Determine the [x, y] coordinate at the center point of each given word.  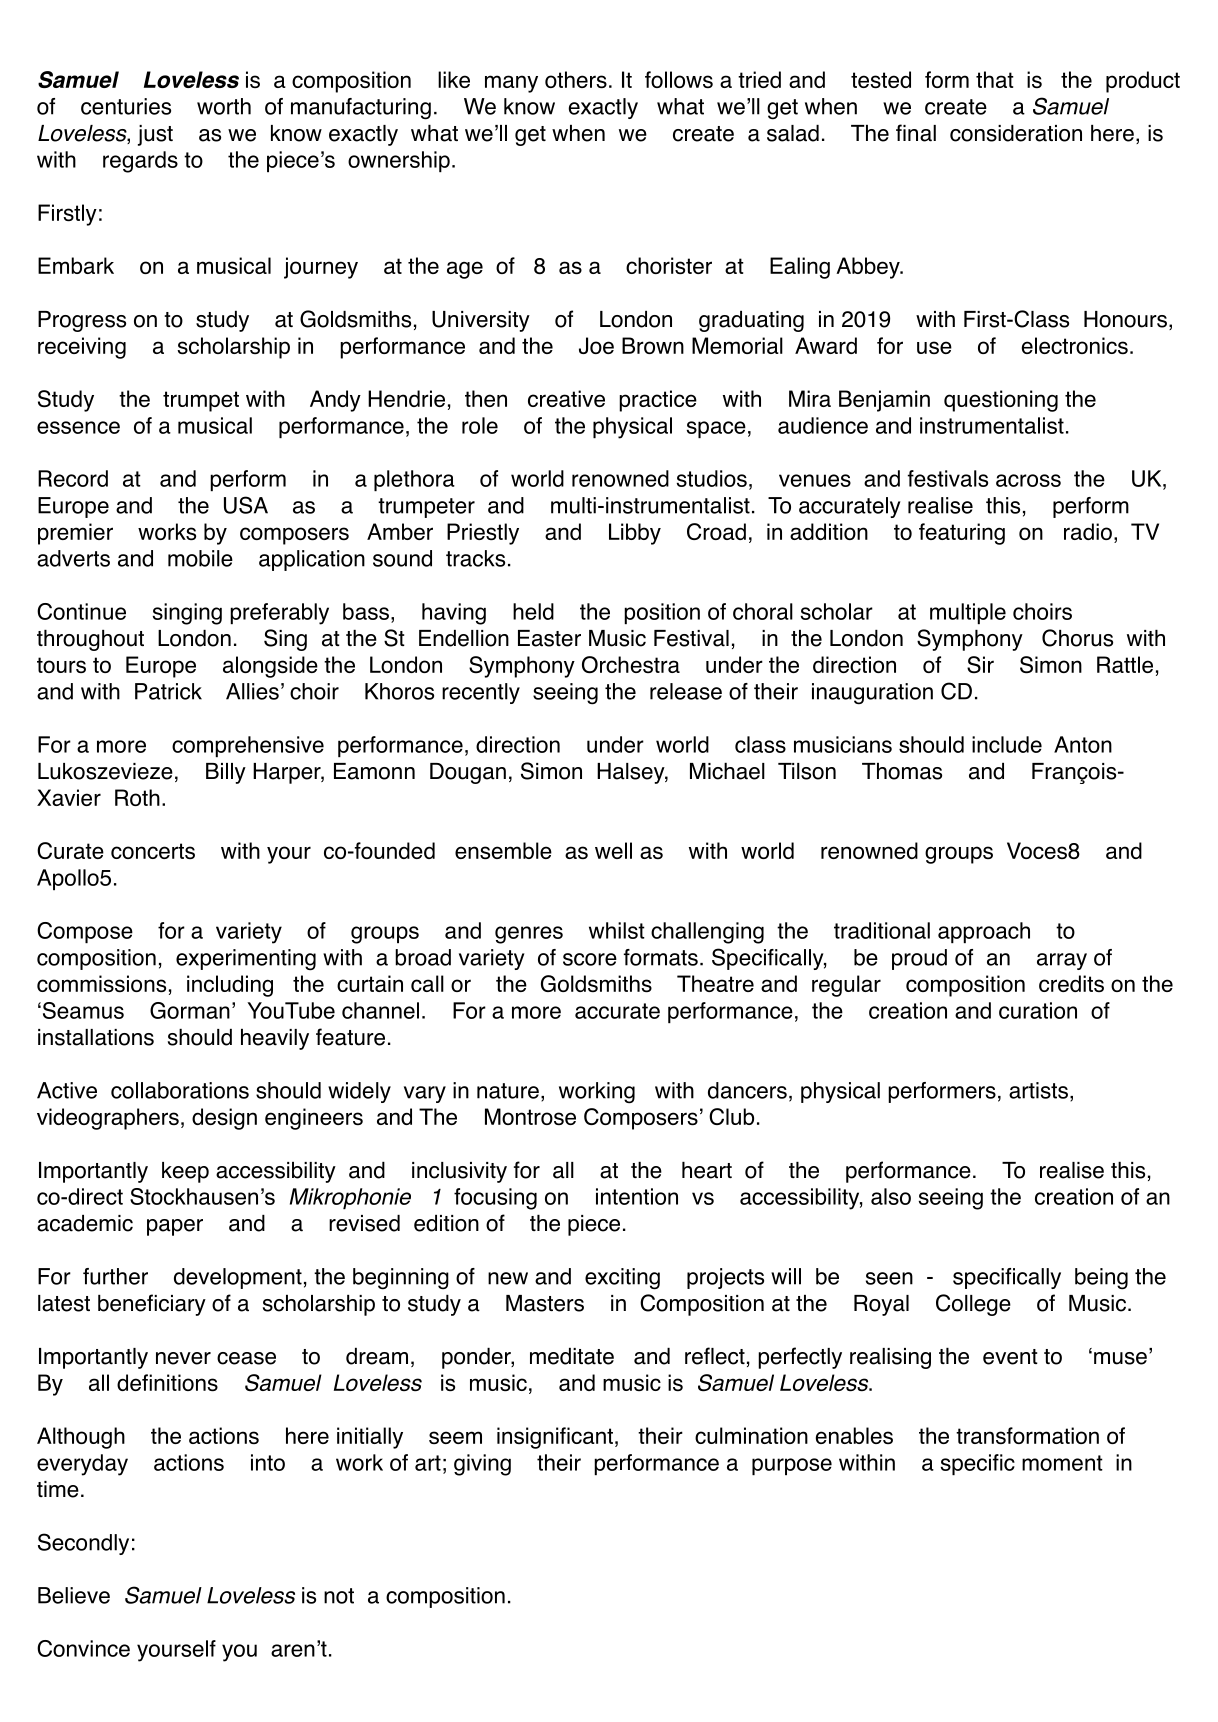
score [590, 959]
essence [78, 427]
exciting [622, 1279]
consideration [1016, 133]
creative [566, 398]
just [155, 135]
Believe [74, 1595]
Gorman [190, 1010]
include [1007, 744]
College [973, 1305]
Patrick [168, 691]
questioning [1001, 401]
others [576, 79]
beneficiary [152, 1305]
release [686, 691]
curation [1038, 1010]
